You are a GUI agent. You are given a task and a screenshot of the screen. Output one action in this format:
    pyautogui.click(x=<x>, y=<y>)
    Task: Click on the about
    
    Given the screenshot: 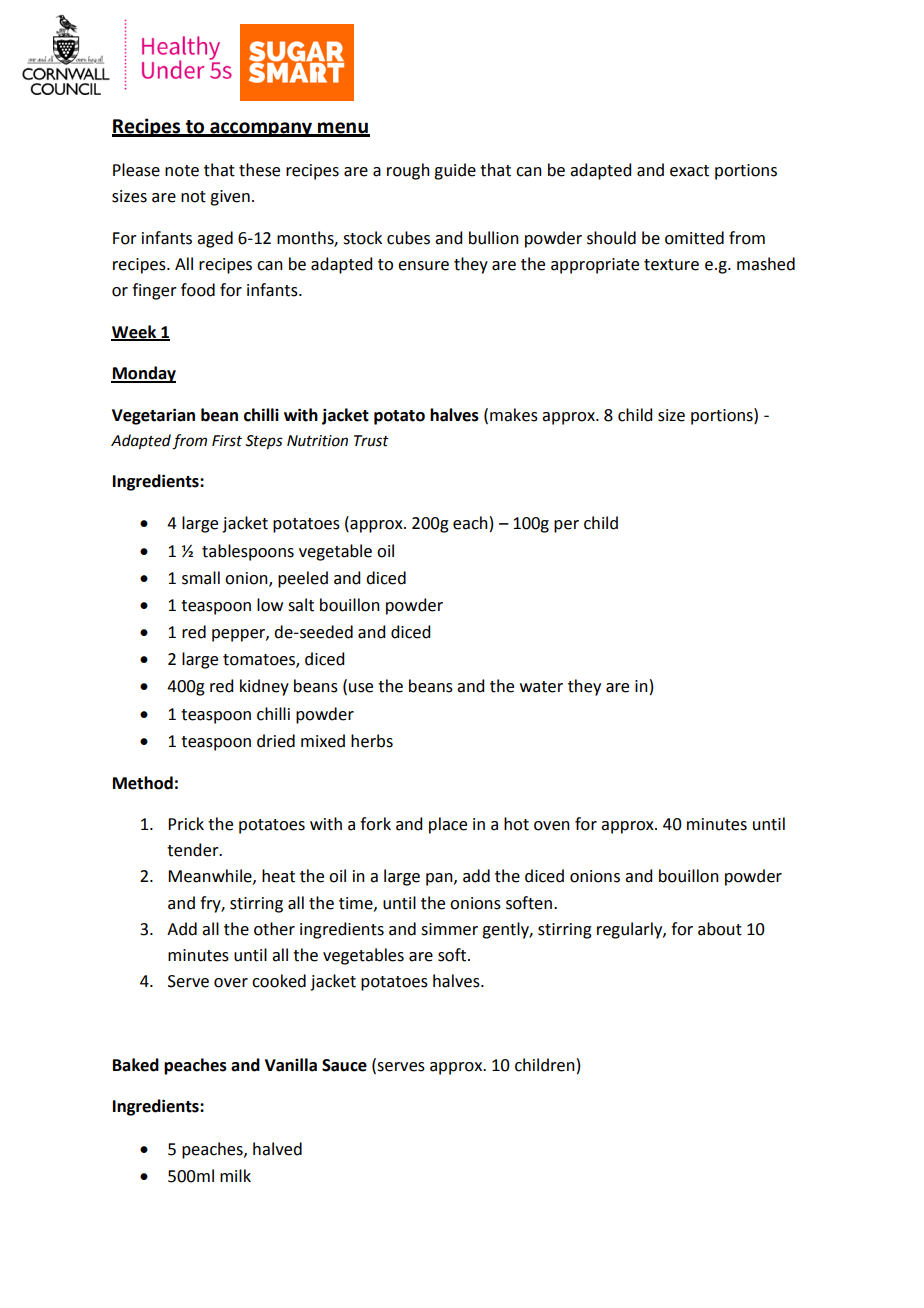 What is the action you would take?
    pyautogui.click(x=720, y=929)
